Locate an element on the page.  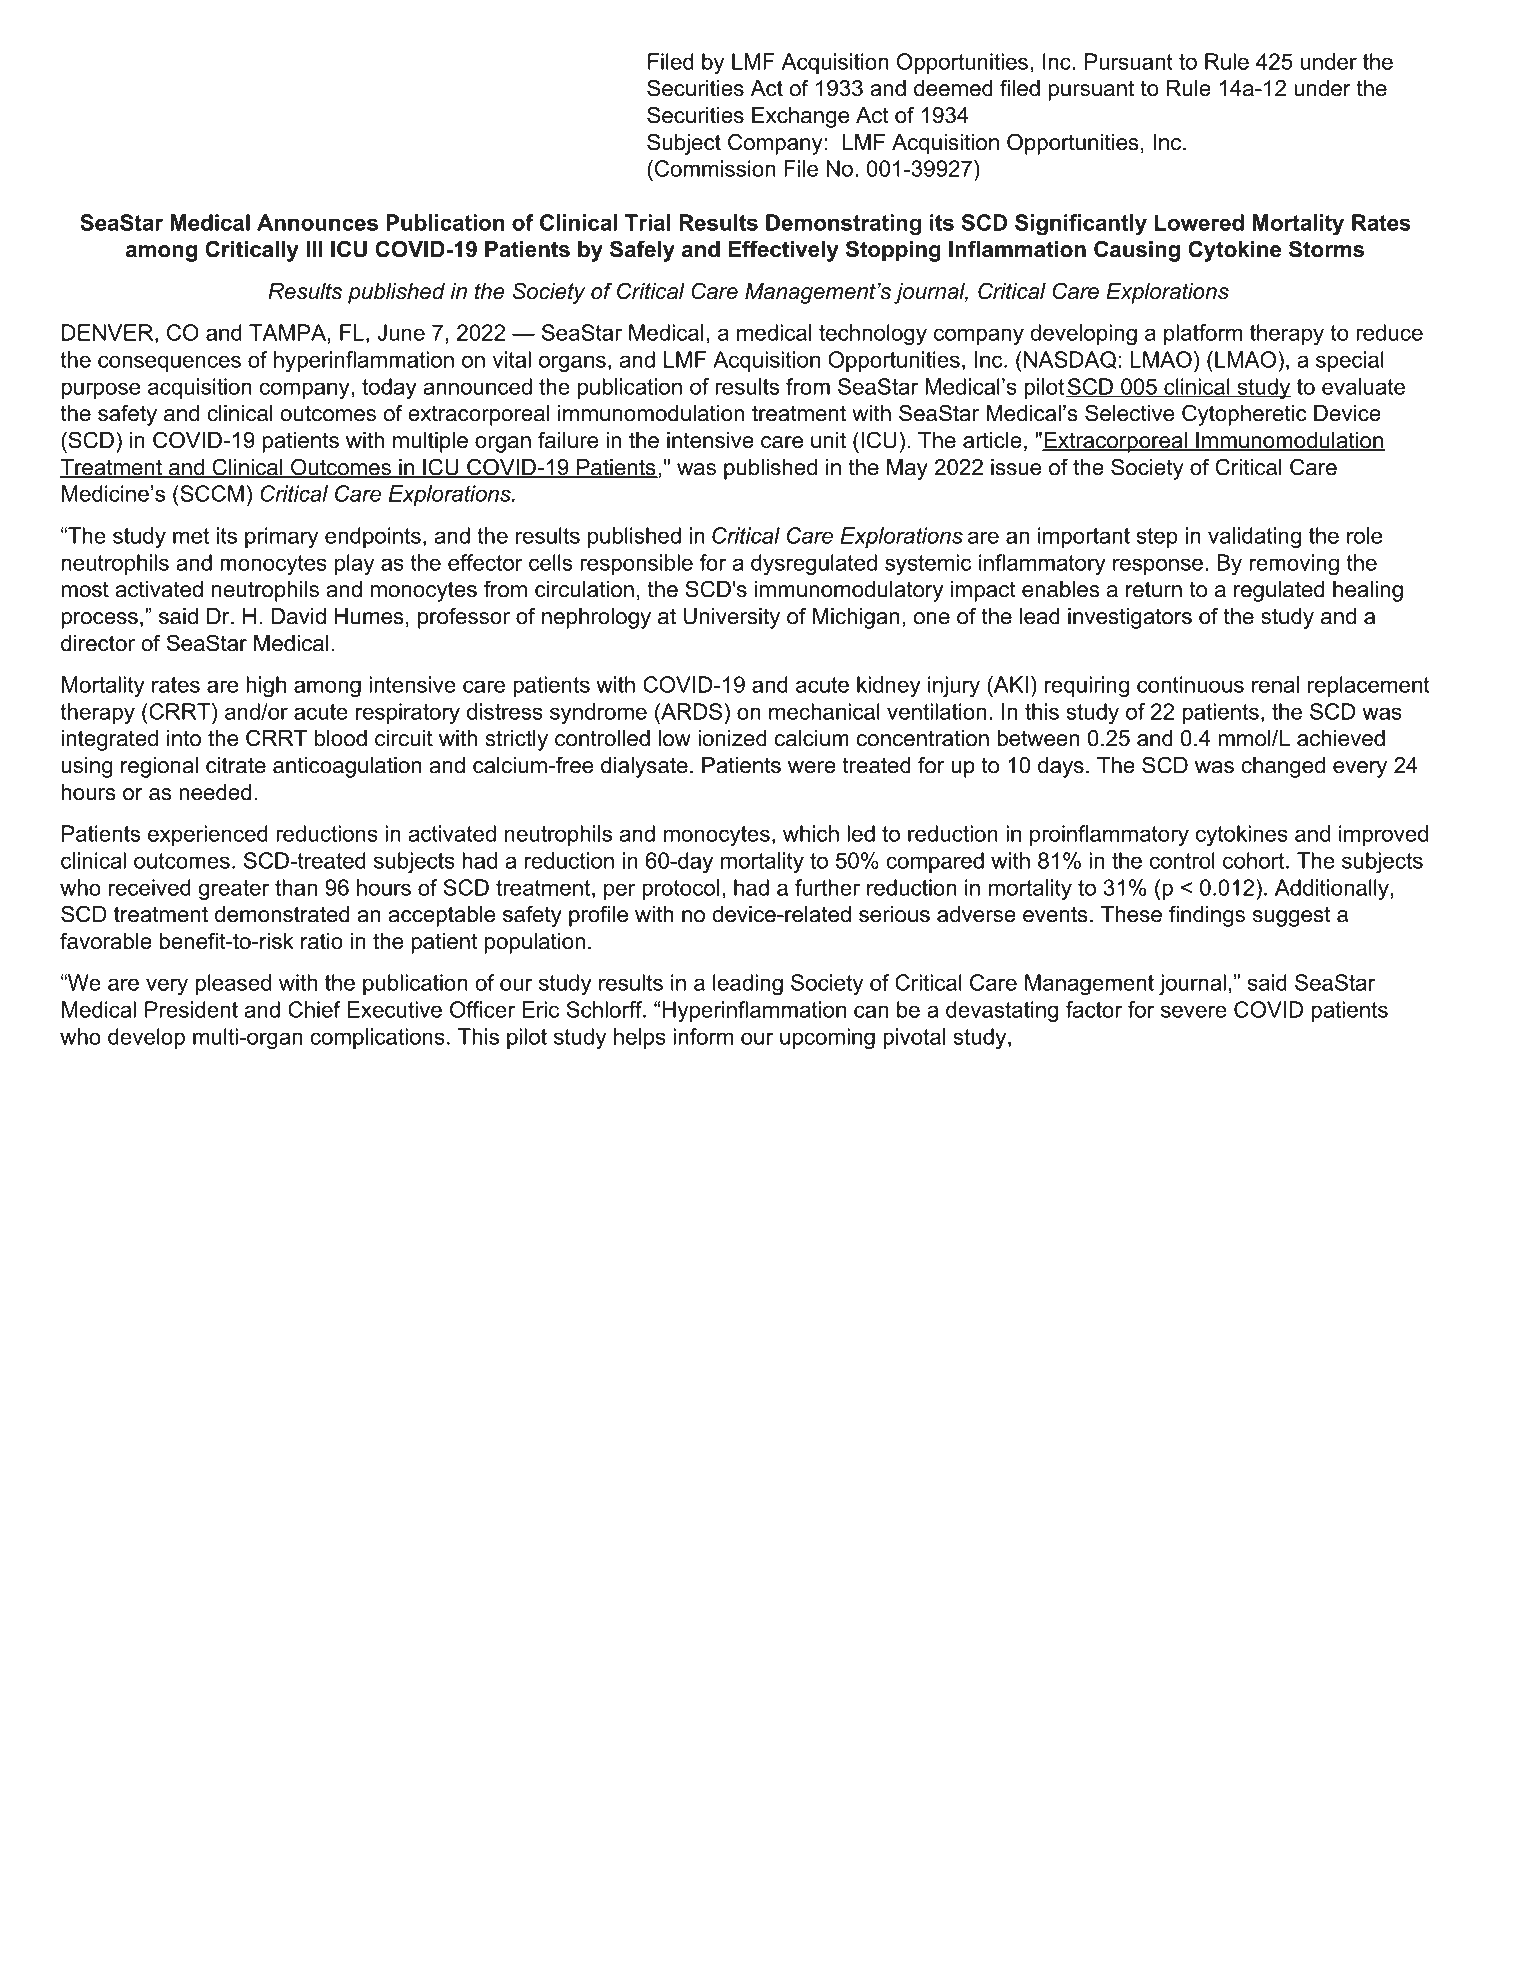
severe is located at coordinates (1194, 1011).
